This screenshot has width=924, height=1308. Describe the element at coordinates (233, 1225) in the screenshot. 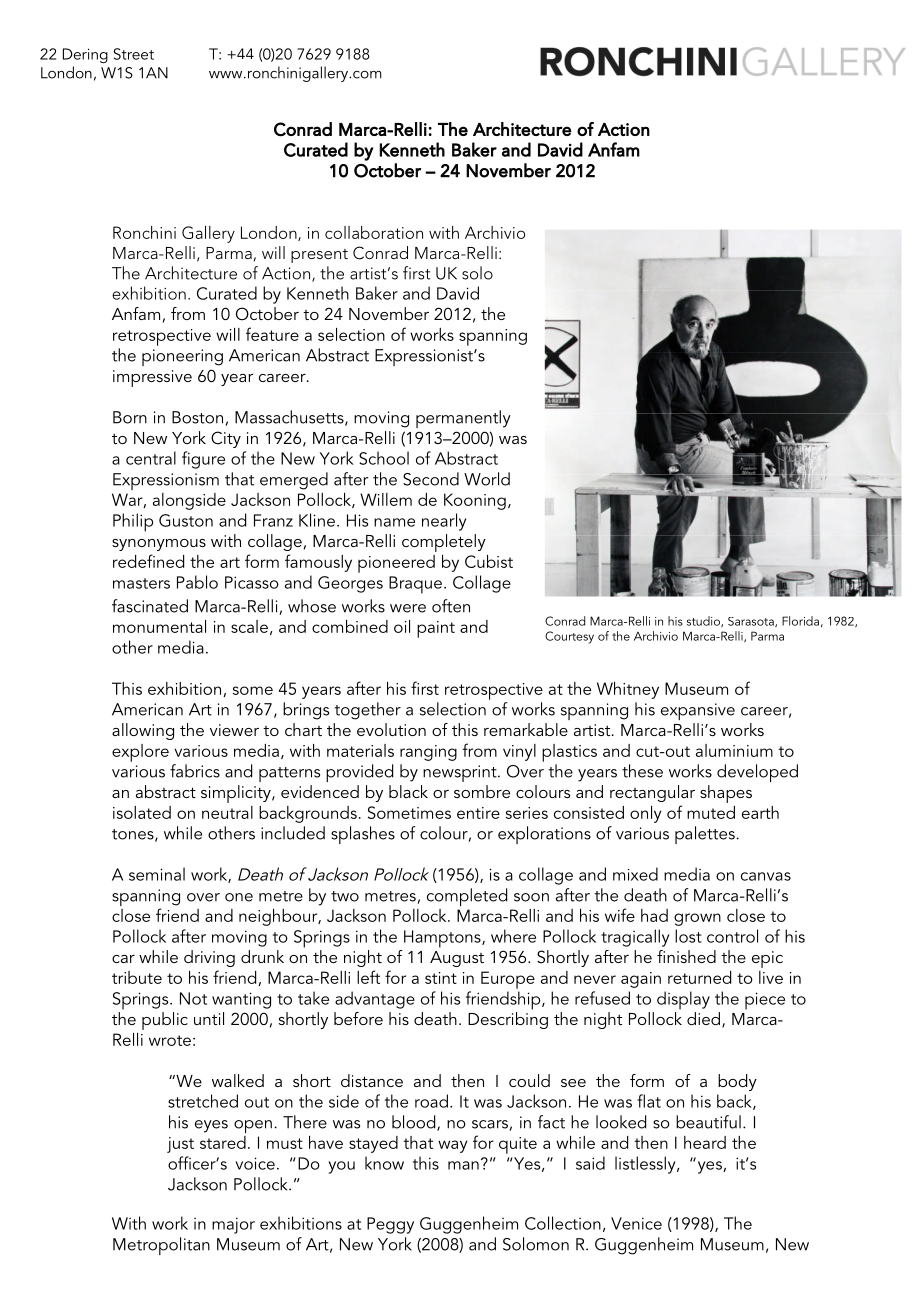

I see `major` at that location.
